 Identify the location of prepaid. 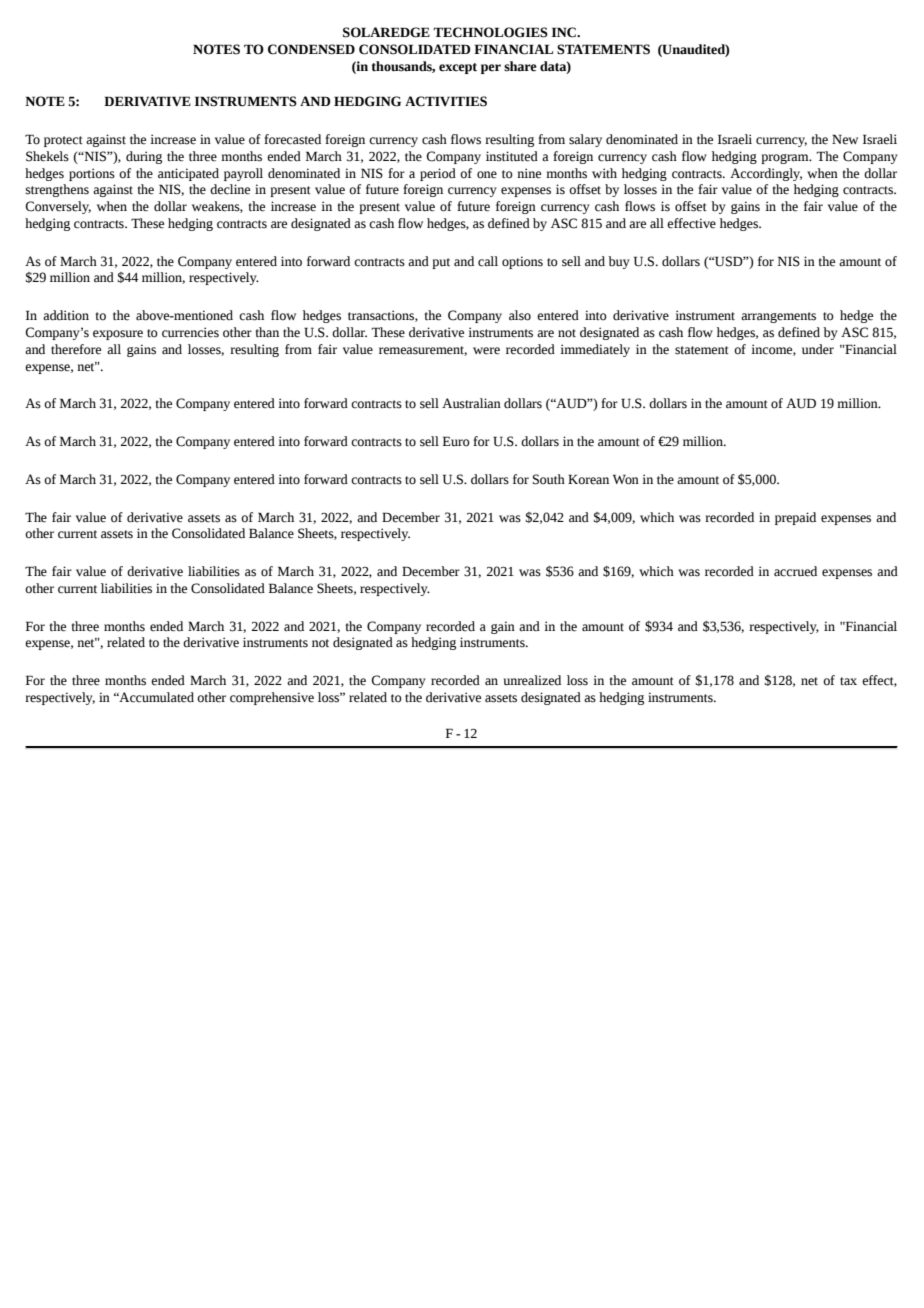
(795, 518).
